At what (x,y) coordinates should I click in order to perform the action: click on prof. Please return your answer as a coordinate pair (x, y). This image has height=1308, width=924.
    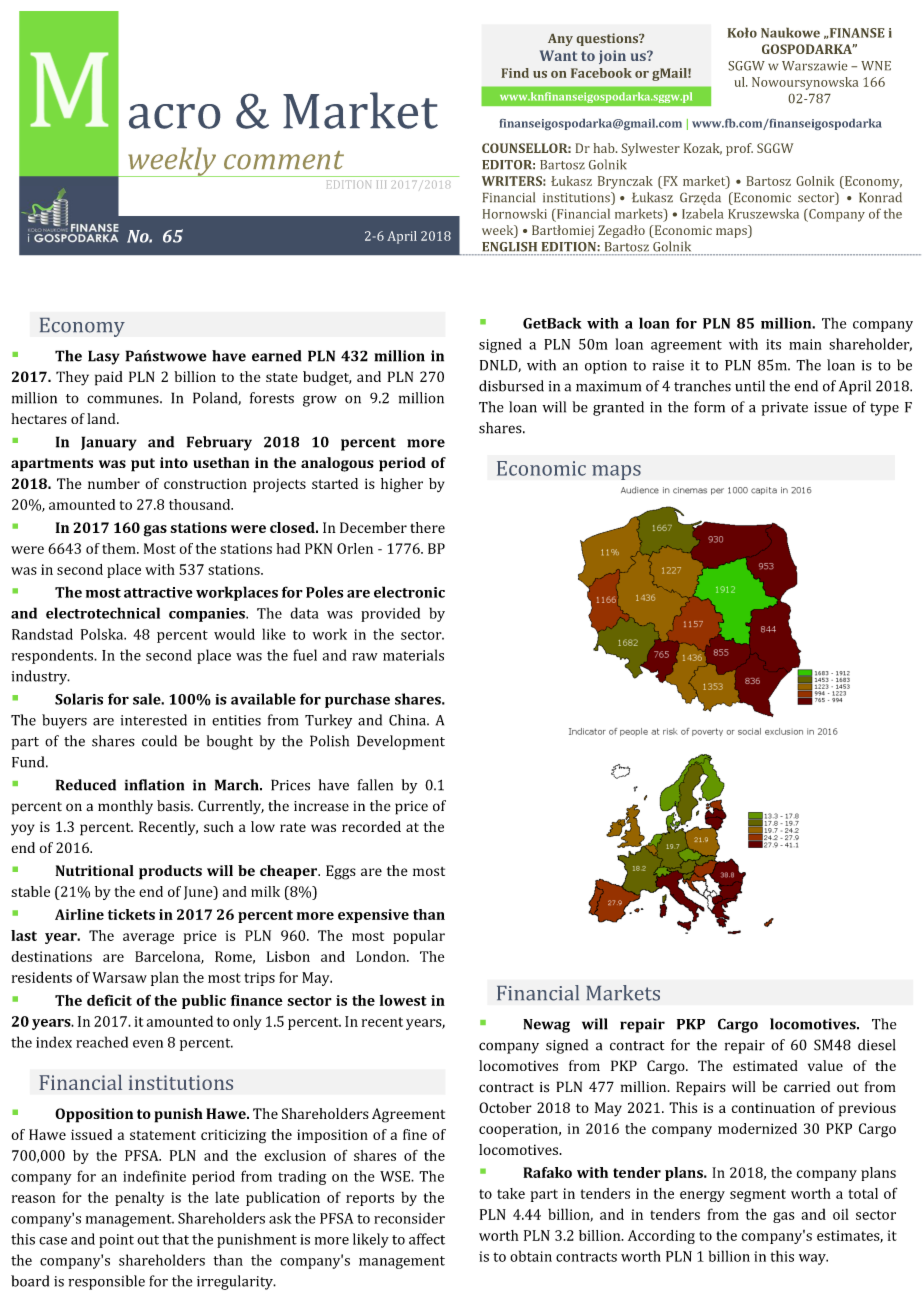
    Looking at the image, I should click on (739, 149).
